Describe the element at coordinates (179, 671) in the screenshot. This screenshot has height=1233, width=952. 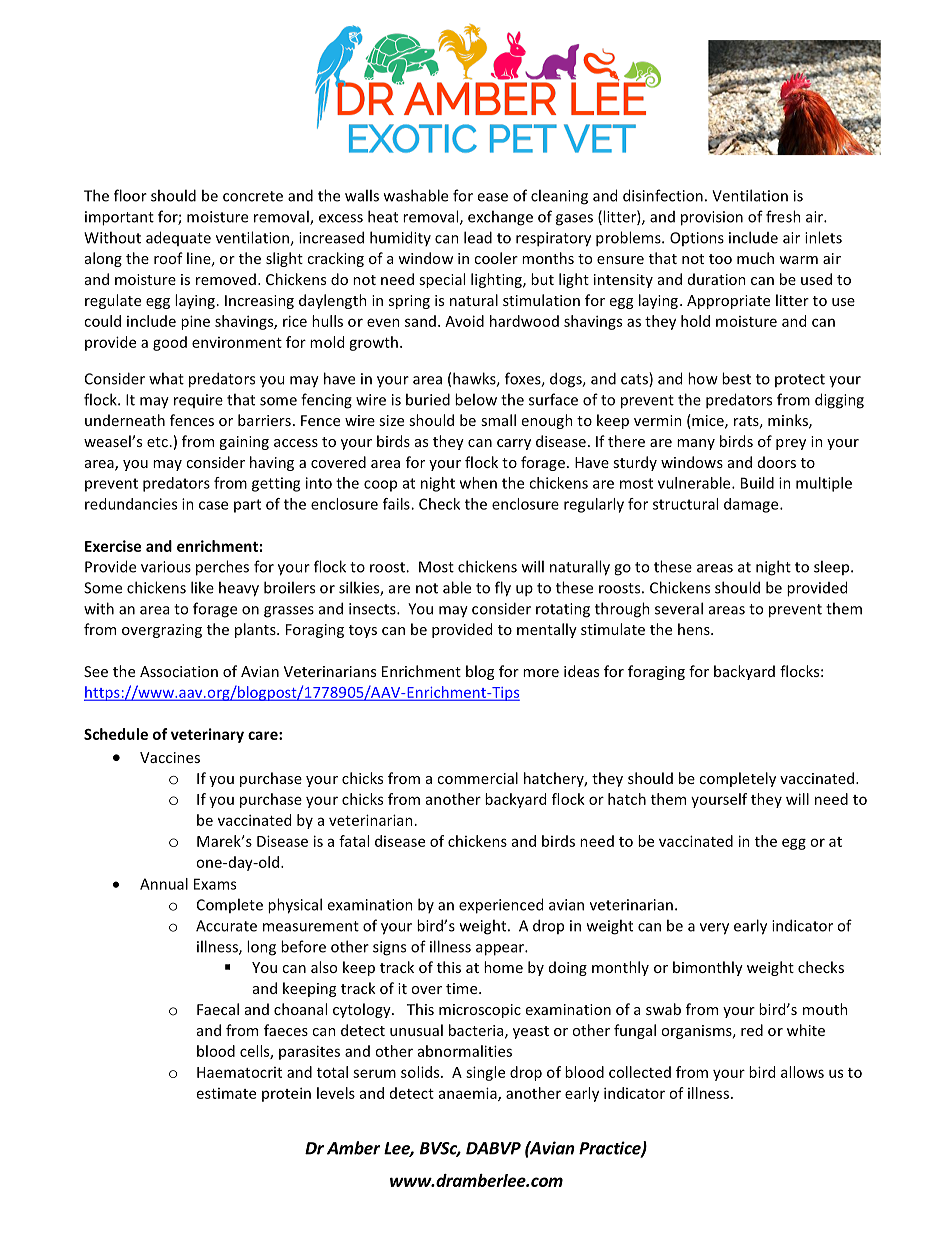
I see `Association` at that location.
